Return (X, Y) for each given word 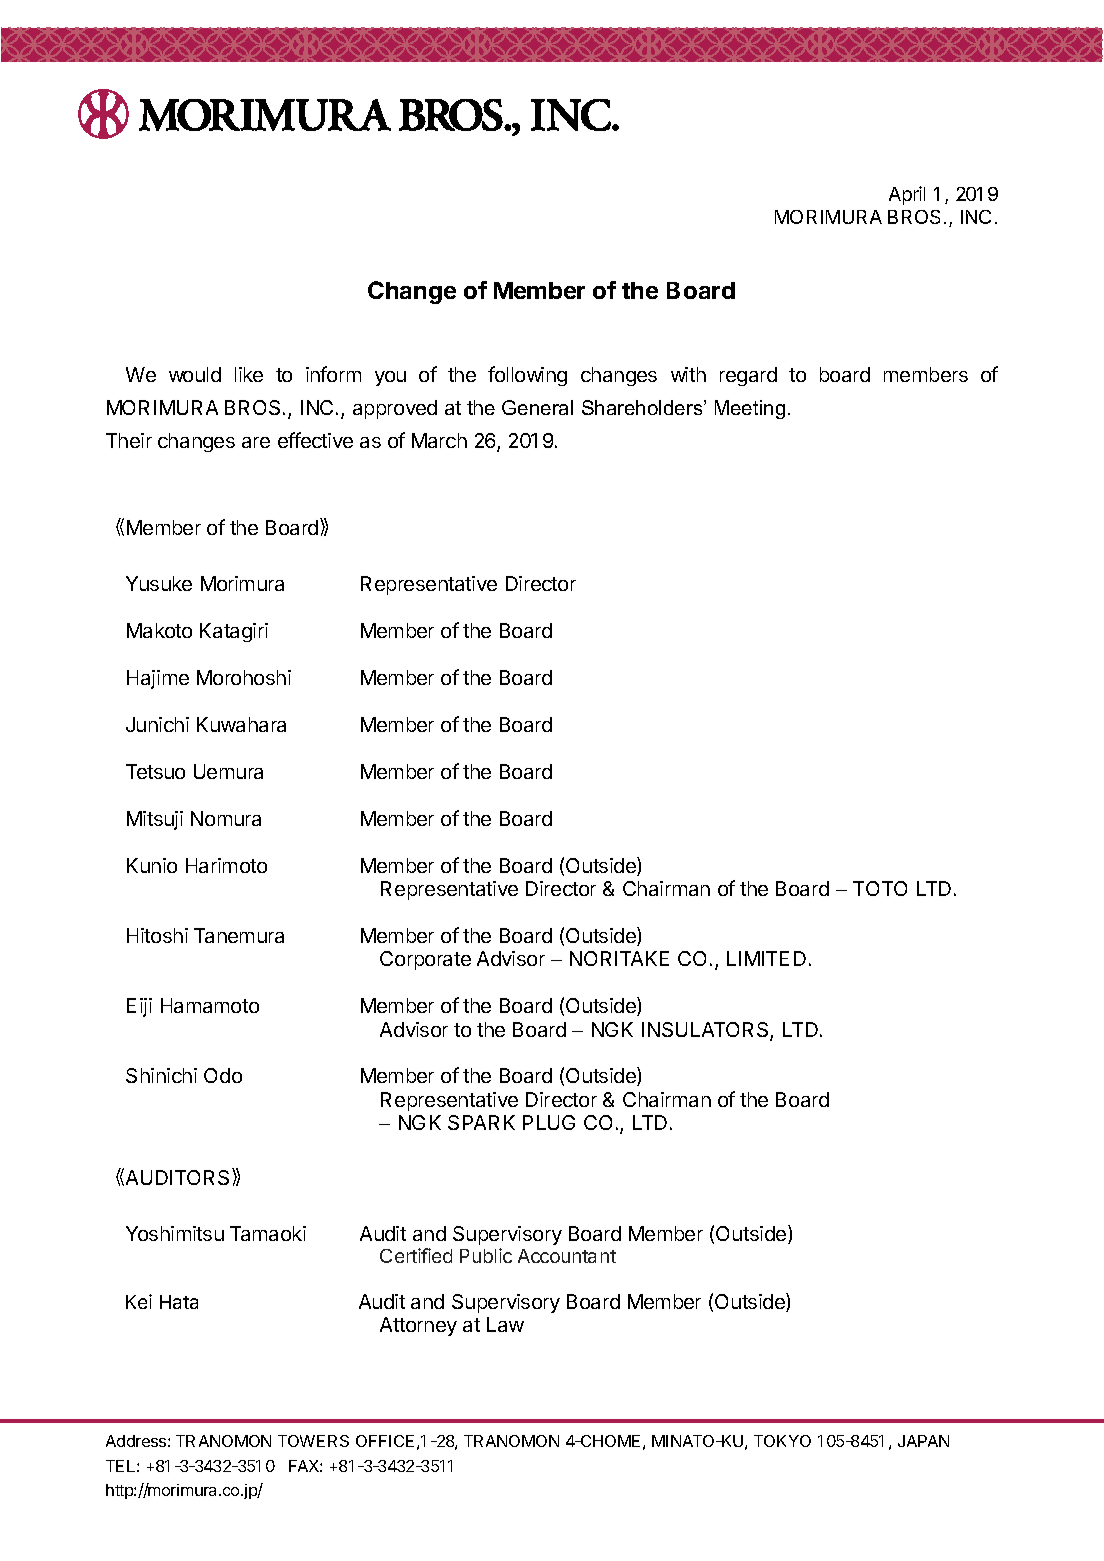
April (907, 195)
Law (505, 1324)
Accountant (567, 1256)
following (527, 376)
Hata (179, 1302)
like (249, 374)
